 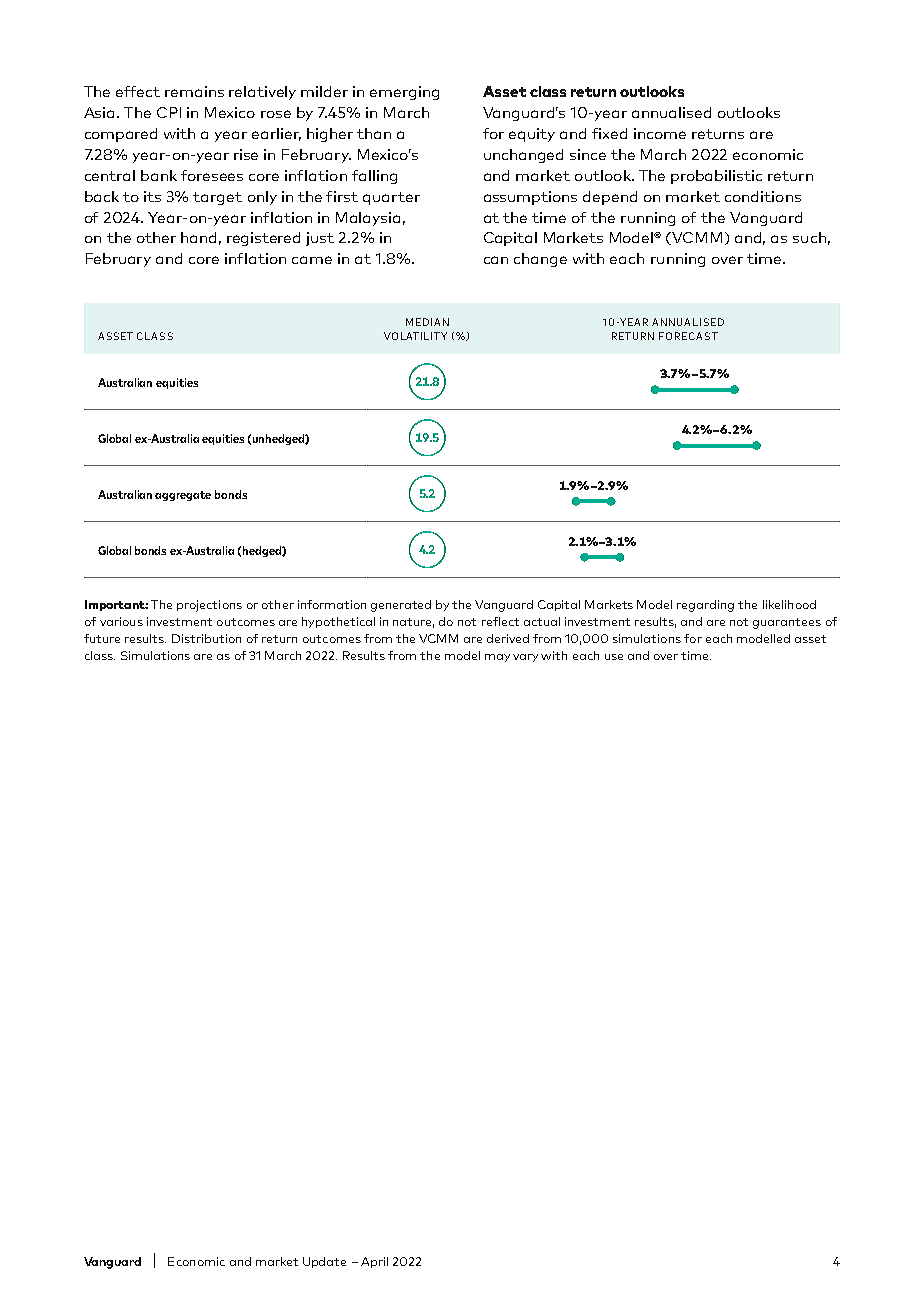 What do you see at coordinates (374, 1262) in the image?
I see `April` at bounding box center [374, 1262].
